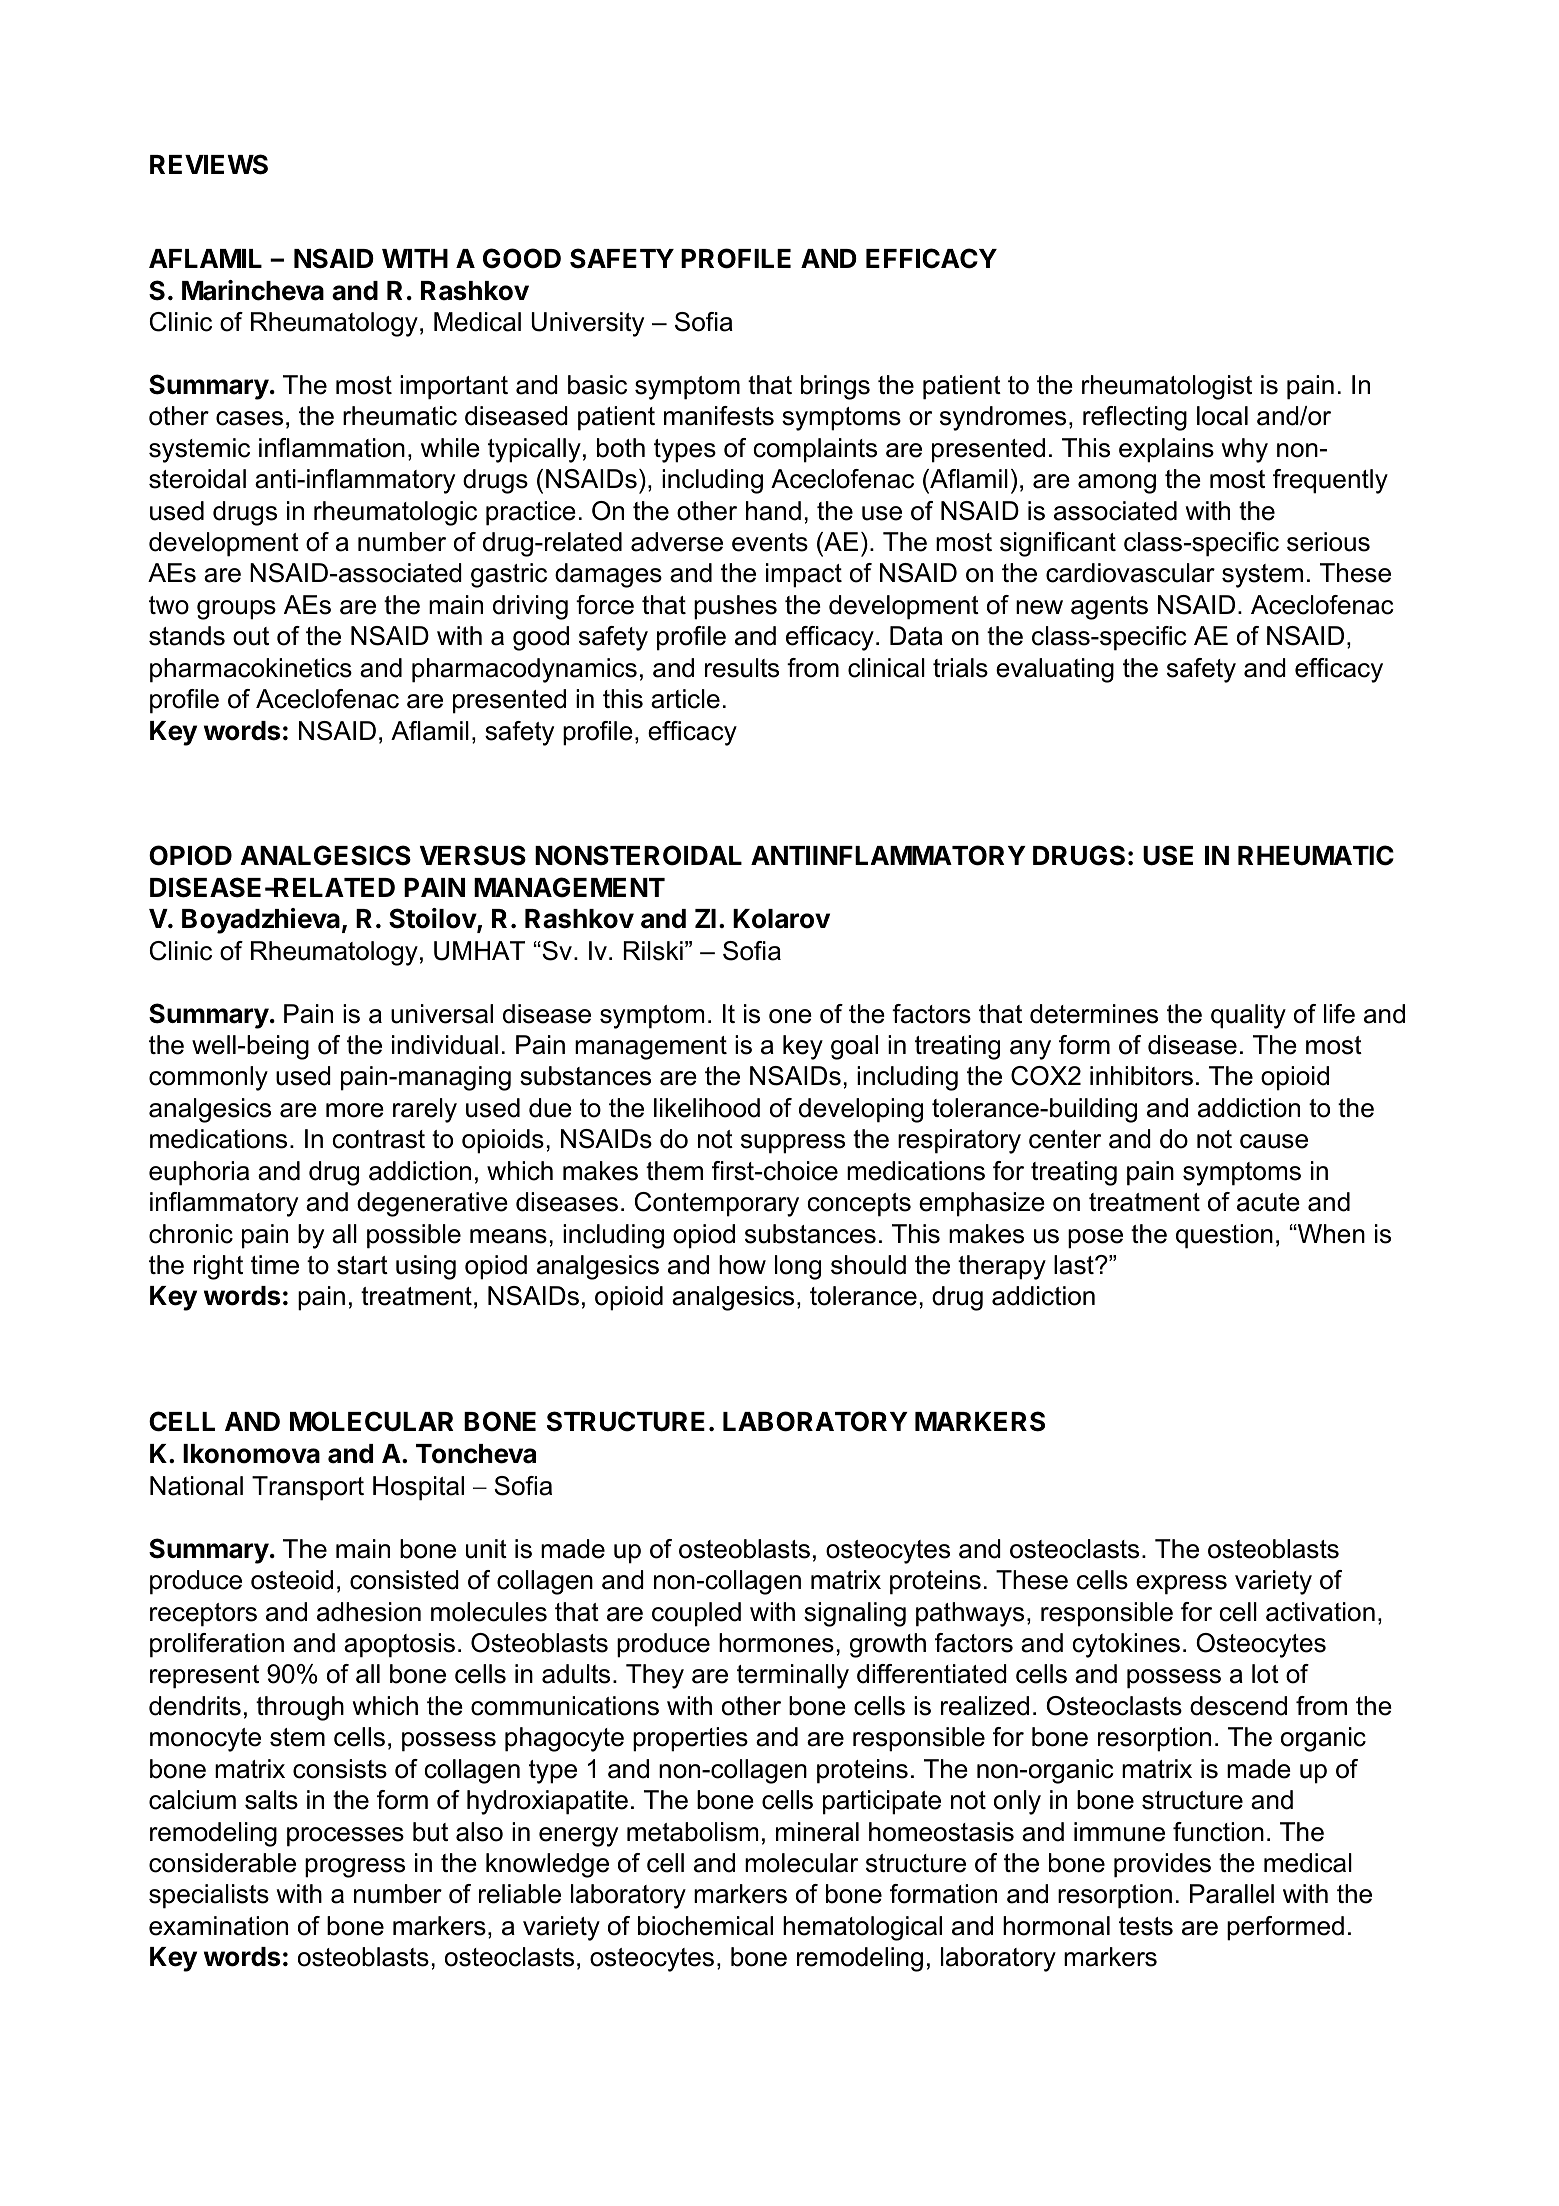  I want to click on progress, so click(355, 1868).
